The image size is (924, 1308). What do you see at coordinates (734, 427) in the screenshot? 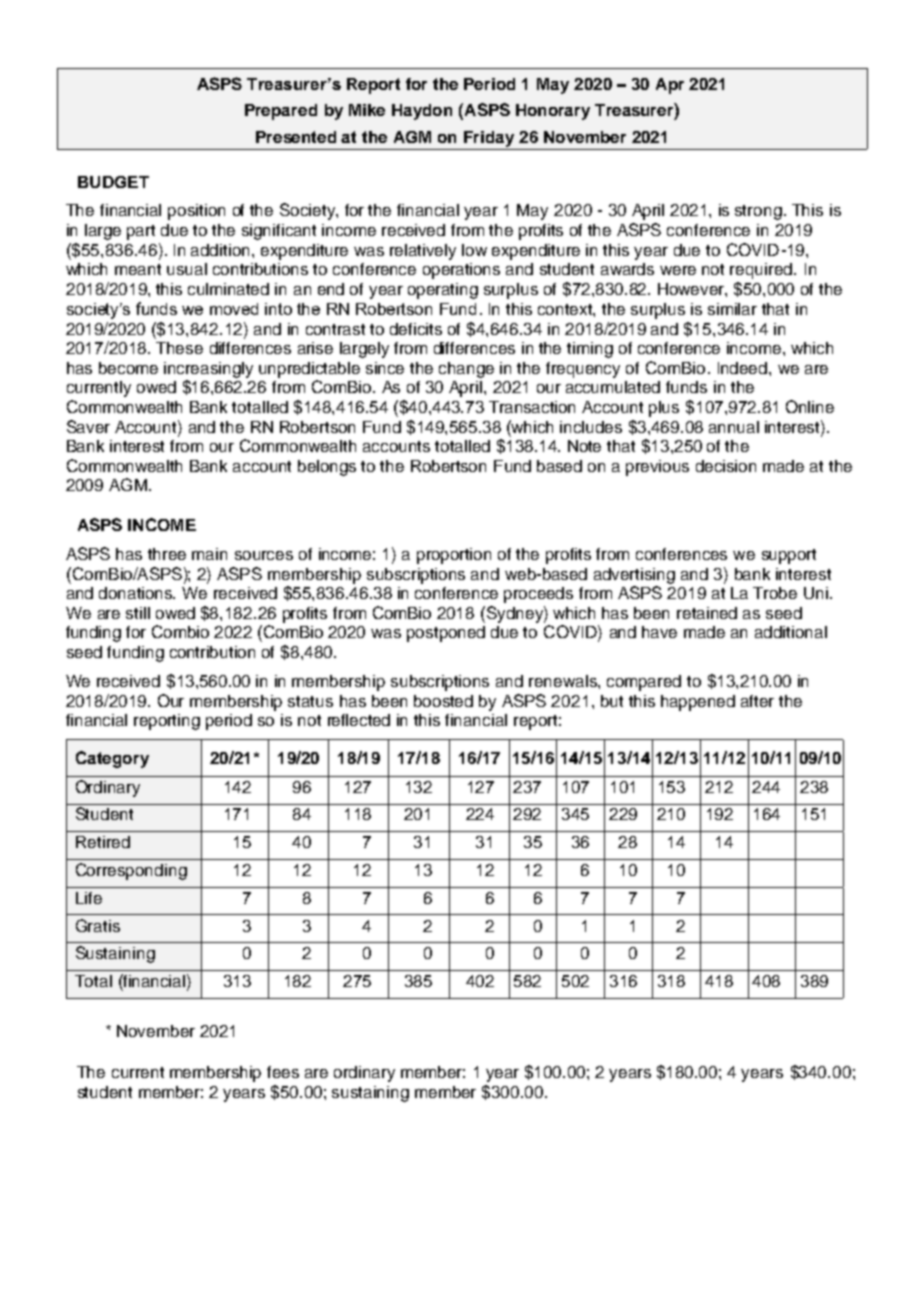
I see `annual` at bounding box center [734, 427].
